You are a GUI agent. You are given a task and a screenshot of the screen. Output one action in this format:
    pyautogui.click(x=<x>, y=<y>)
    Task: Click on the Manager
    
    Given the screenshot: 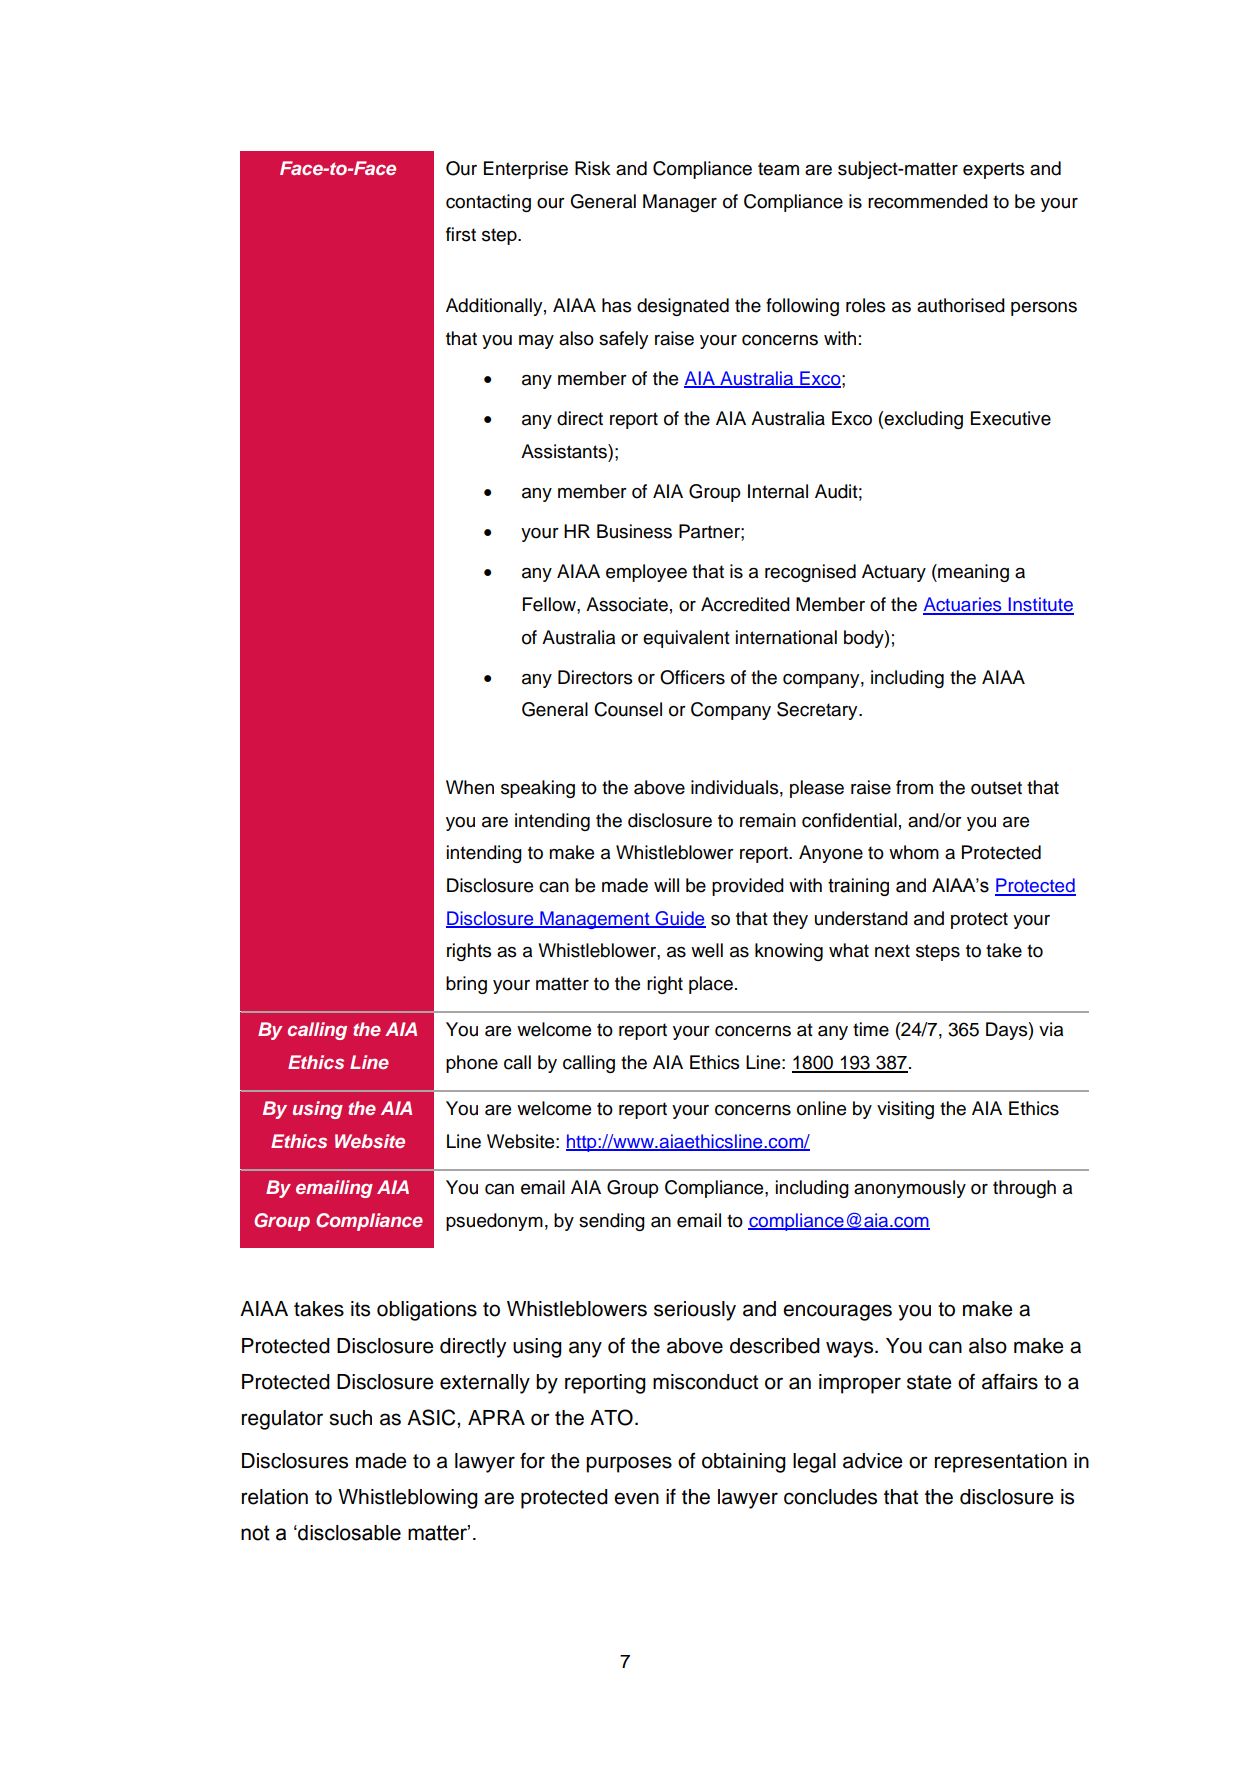 What is the action you would take?
    pyautogui.click(x=680, y=203)
